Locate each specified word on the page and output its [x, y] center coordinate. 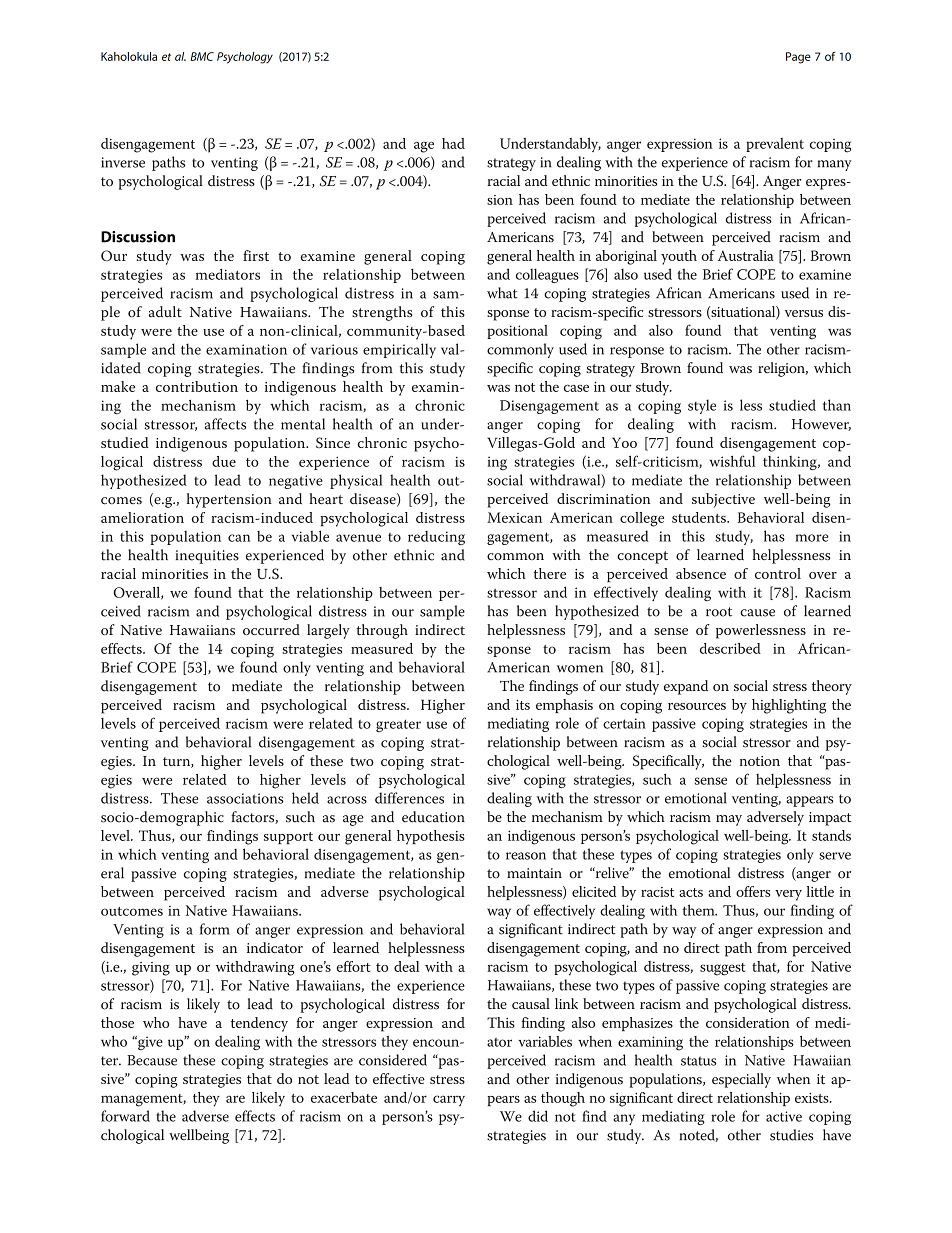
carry [449, 1100]
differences [409, 798]
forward [125, 1116]
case [576, 388]
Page [798, 58]
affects [225, 424]
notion [760, 761]
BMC [202, 56]
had [453, 143]
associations [245, 798]
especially [741, 1080]
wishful [732, 461]
